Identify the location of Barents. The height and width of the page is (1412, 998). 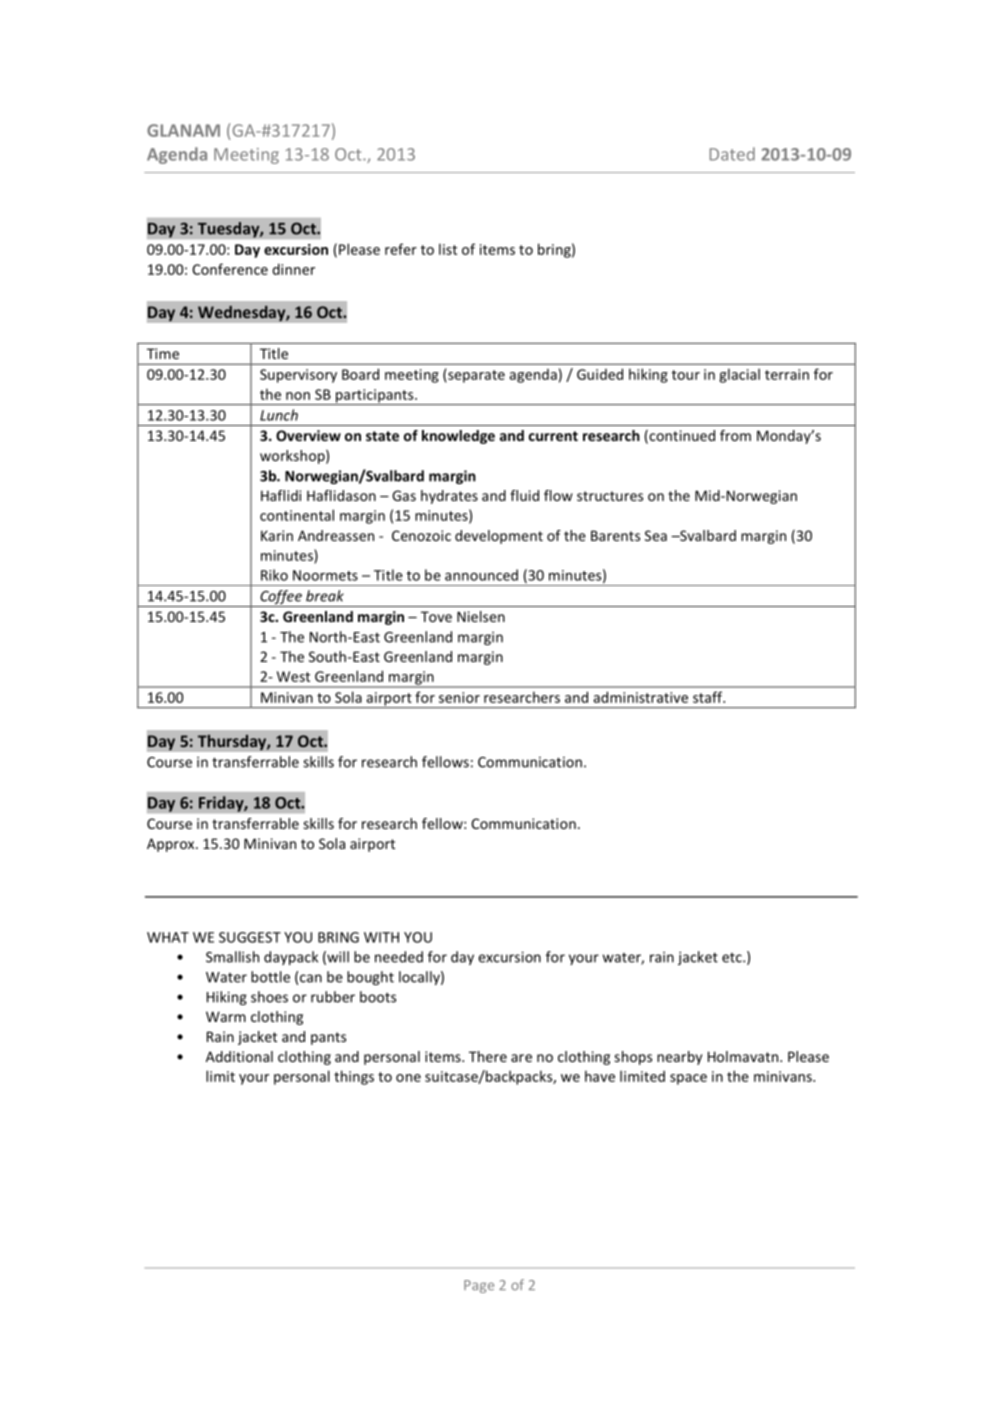
(615, 535).
